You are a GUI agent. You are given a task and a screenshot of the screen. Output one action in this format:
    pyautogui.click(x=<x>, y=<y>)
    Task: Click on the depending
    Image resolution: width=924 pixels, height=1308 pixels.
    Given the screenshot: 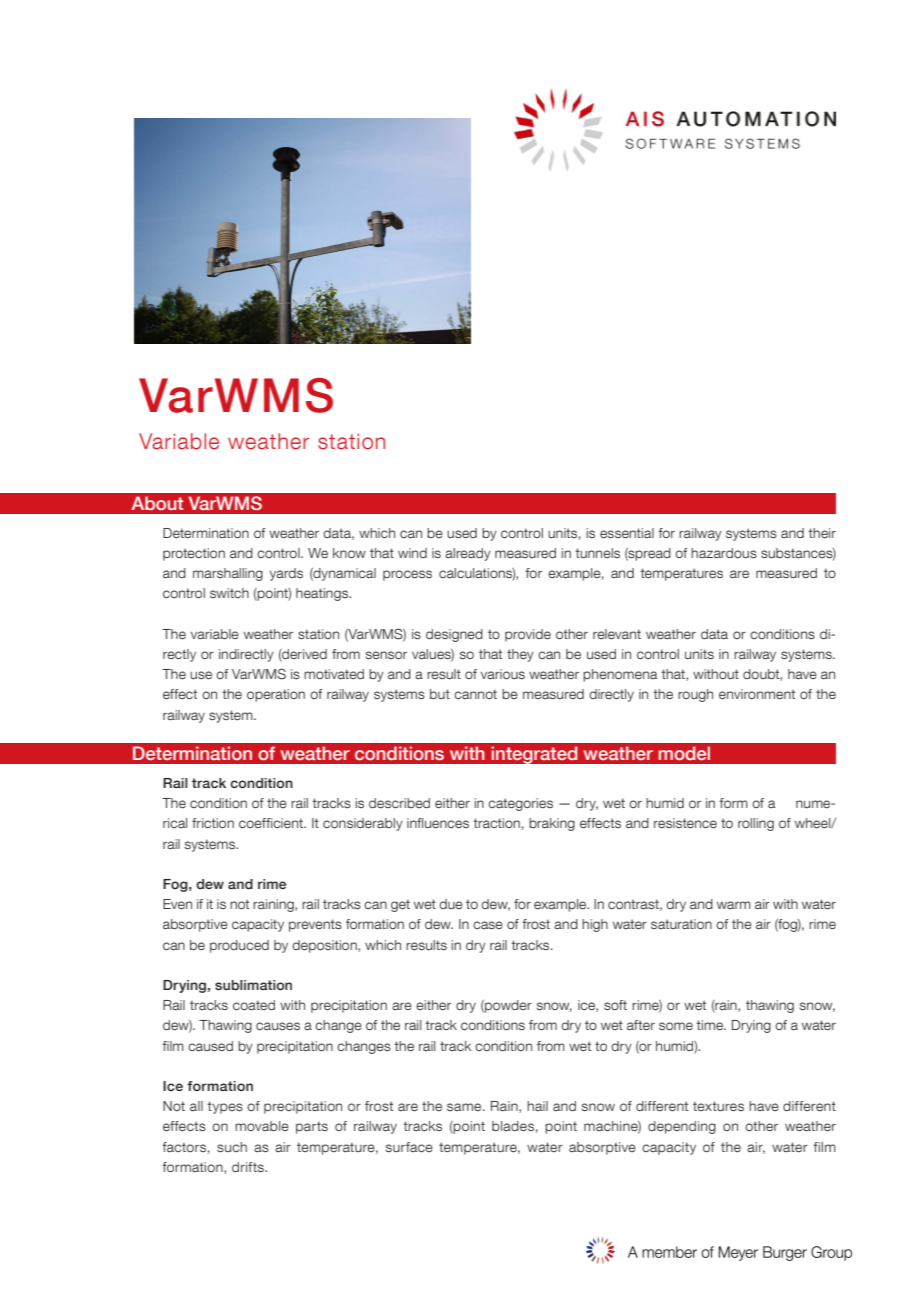 What is the action you would take?
    pyautogui.click(x=682, y=1127)
